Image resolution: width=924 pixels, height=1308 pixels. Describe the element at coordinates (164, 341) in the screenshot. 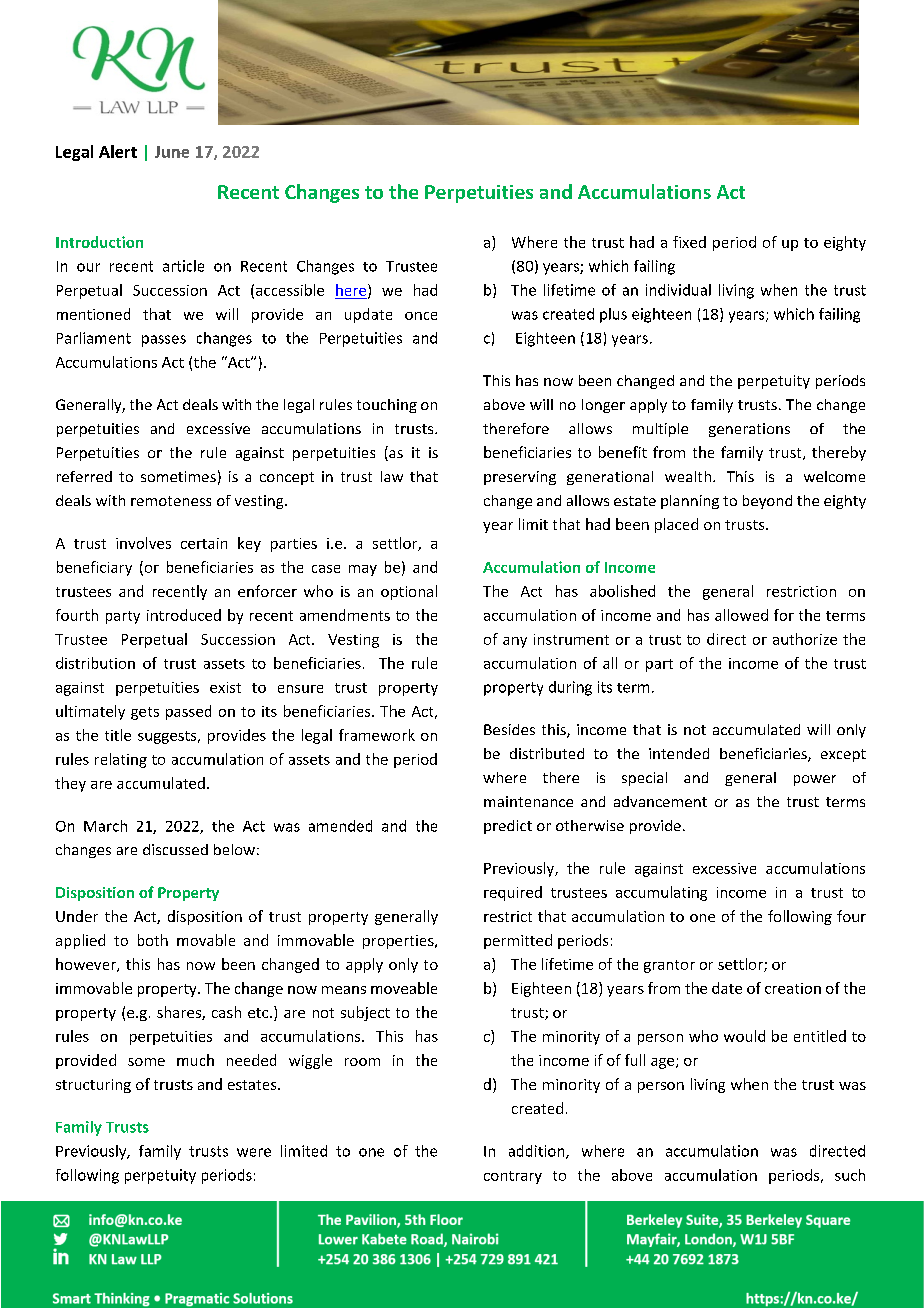

I see `passes` at that location.
